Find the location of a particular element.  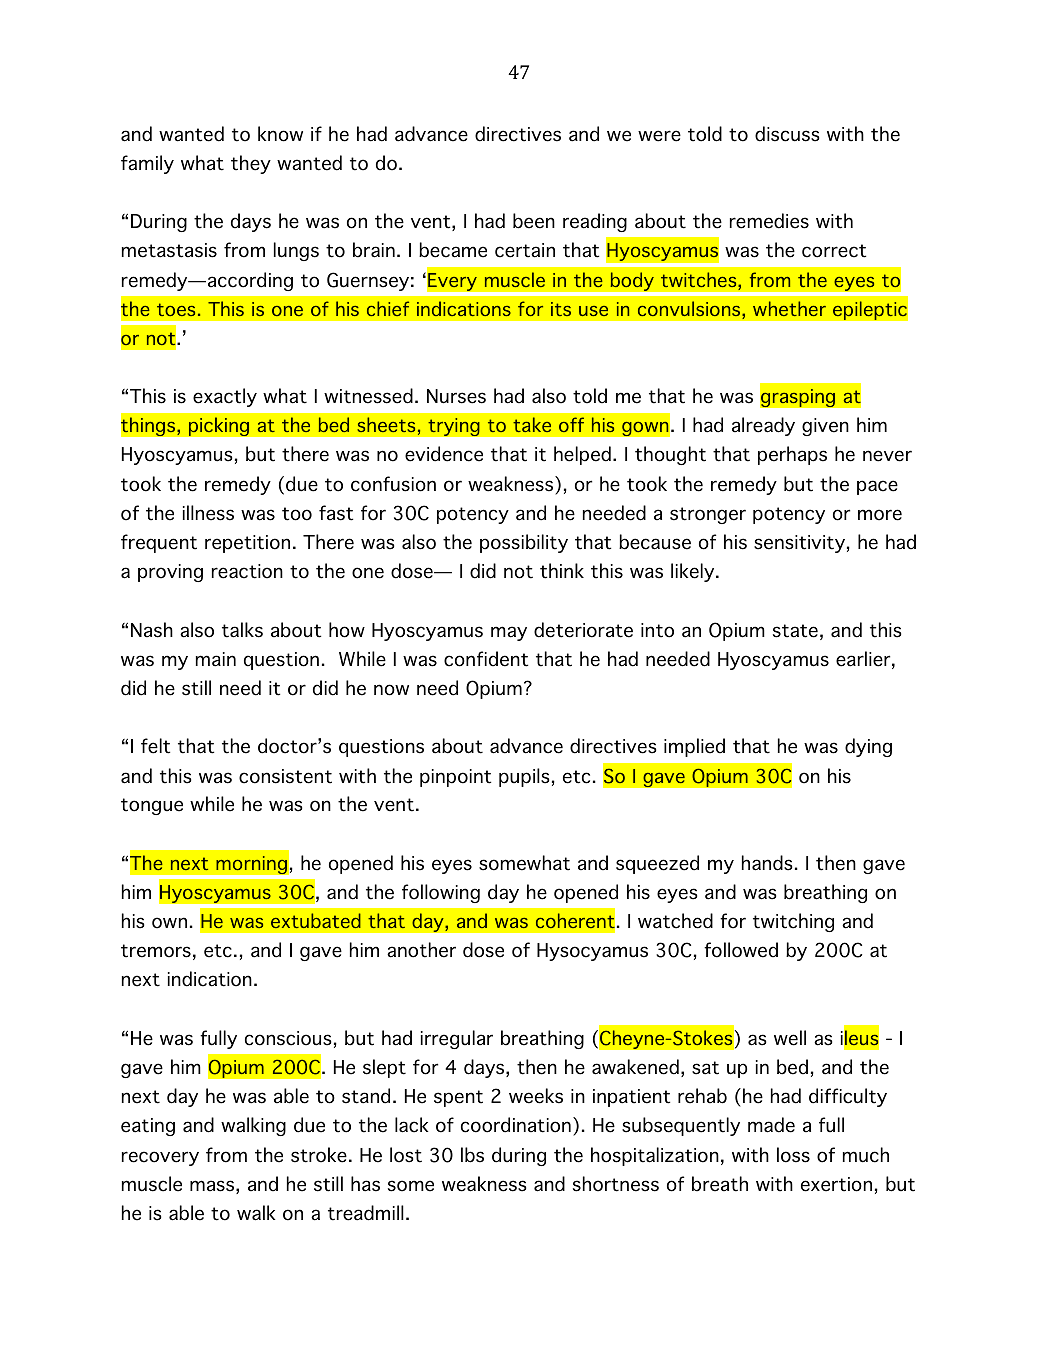

coordination is located at coordinates (516, 1125).
